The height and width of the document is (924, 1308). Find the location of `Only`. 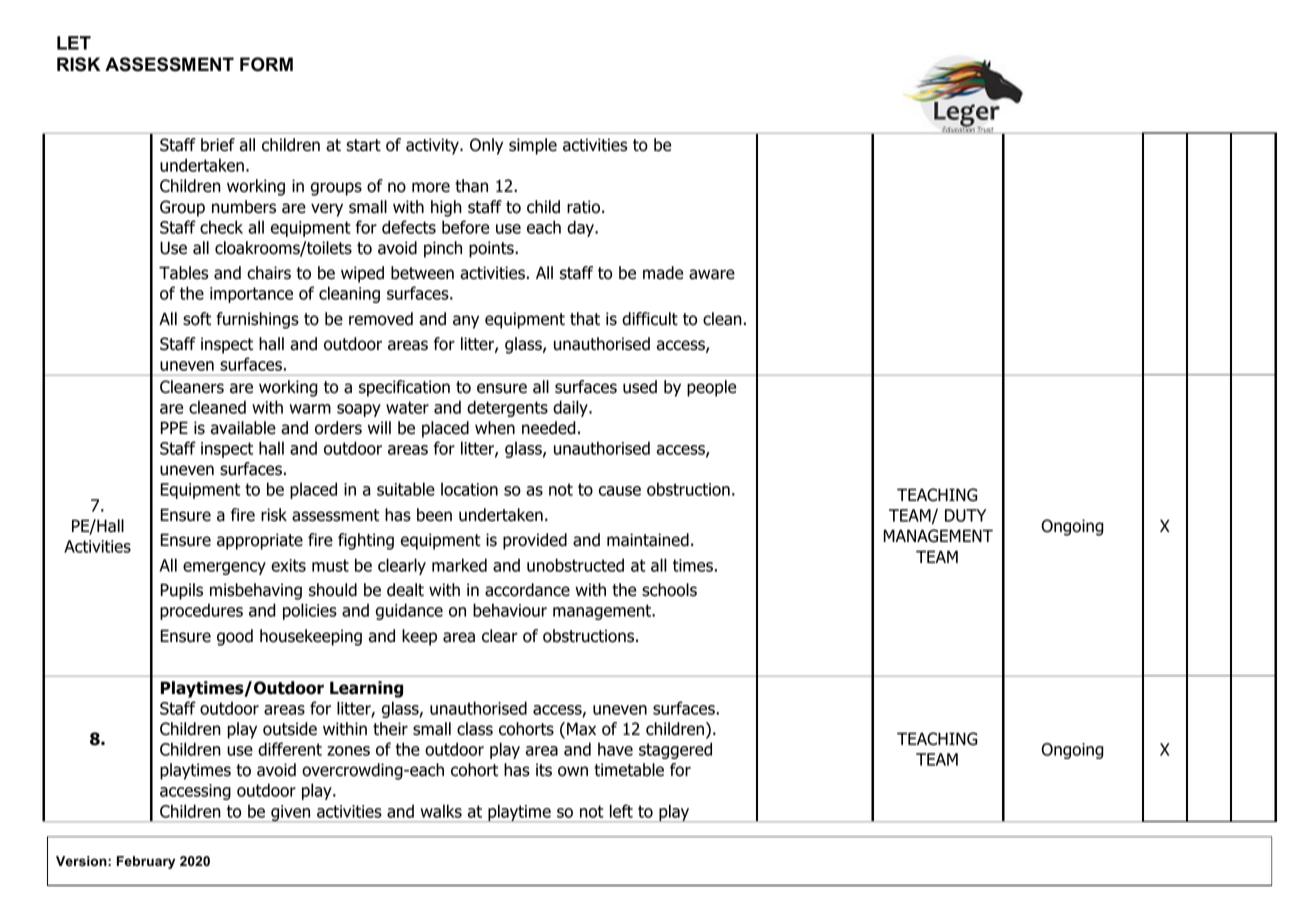

Only is located at coordinates (486, 146).
